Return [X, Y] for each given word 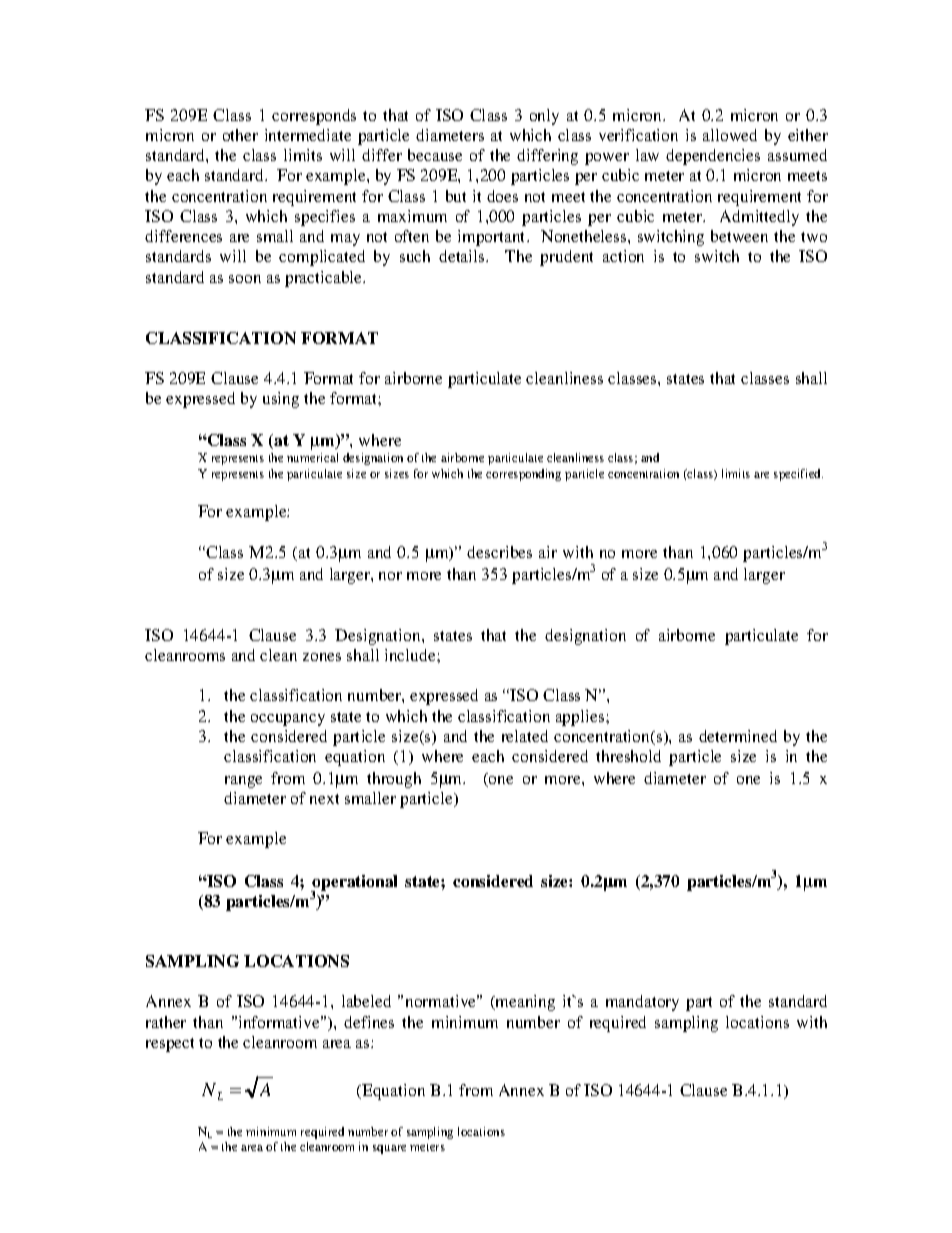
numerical [312, 457]
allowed [730, 135]
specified [798, 475]
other [240, 135]
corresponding [523, 475]
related [525, 736]
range [243, 782]
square [389, 1149]
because [435, 155]
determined [738, 736]
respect [170, 1045]
